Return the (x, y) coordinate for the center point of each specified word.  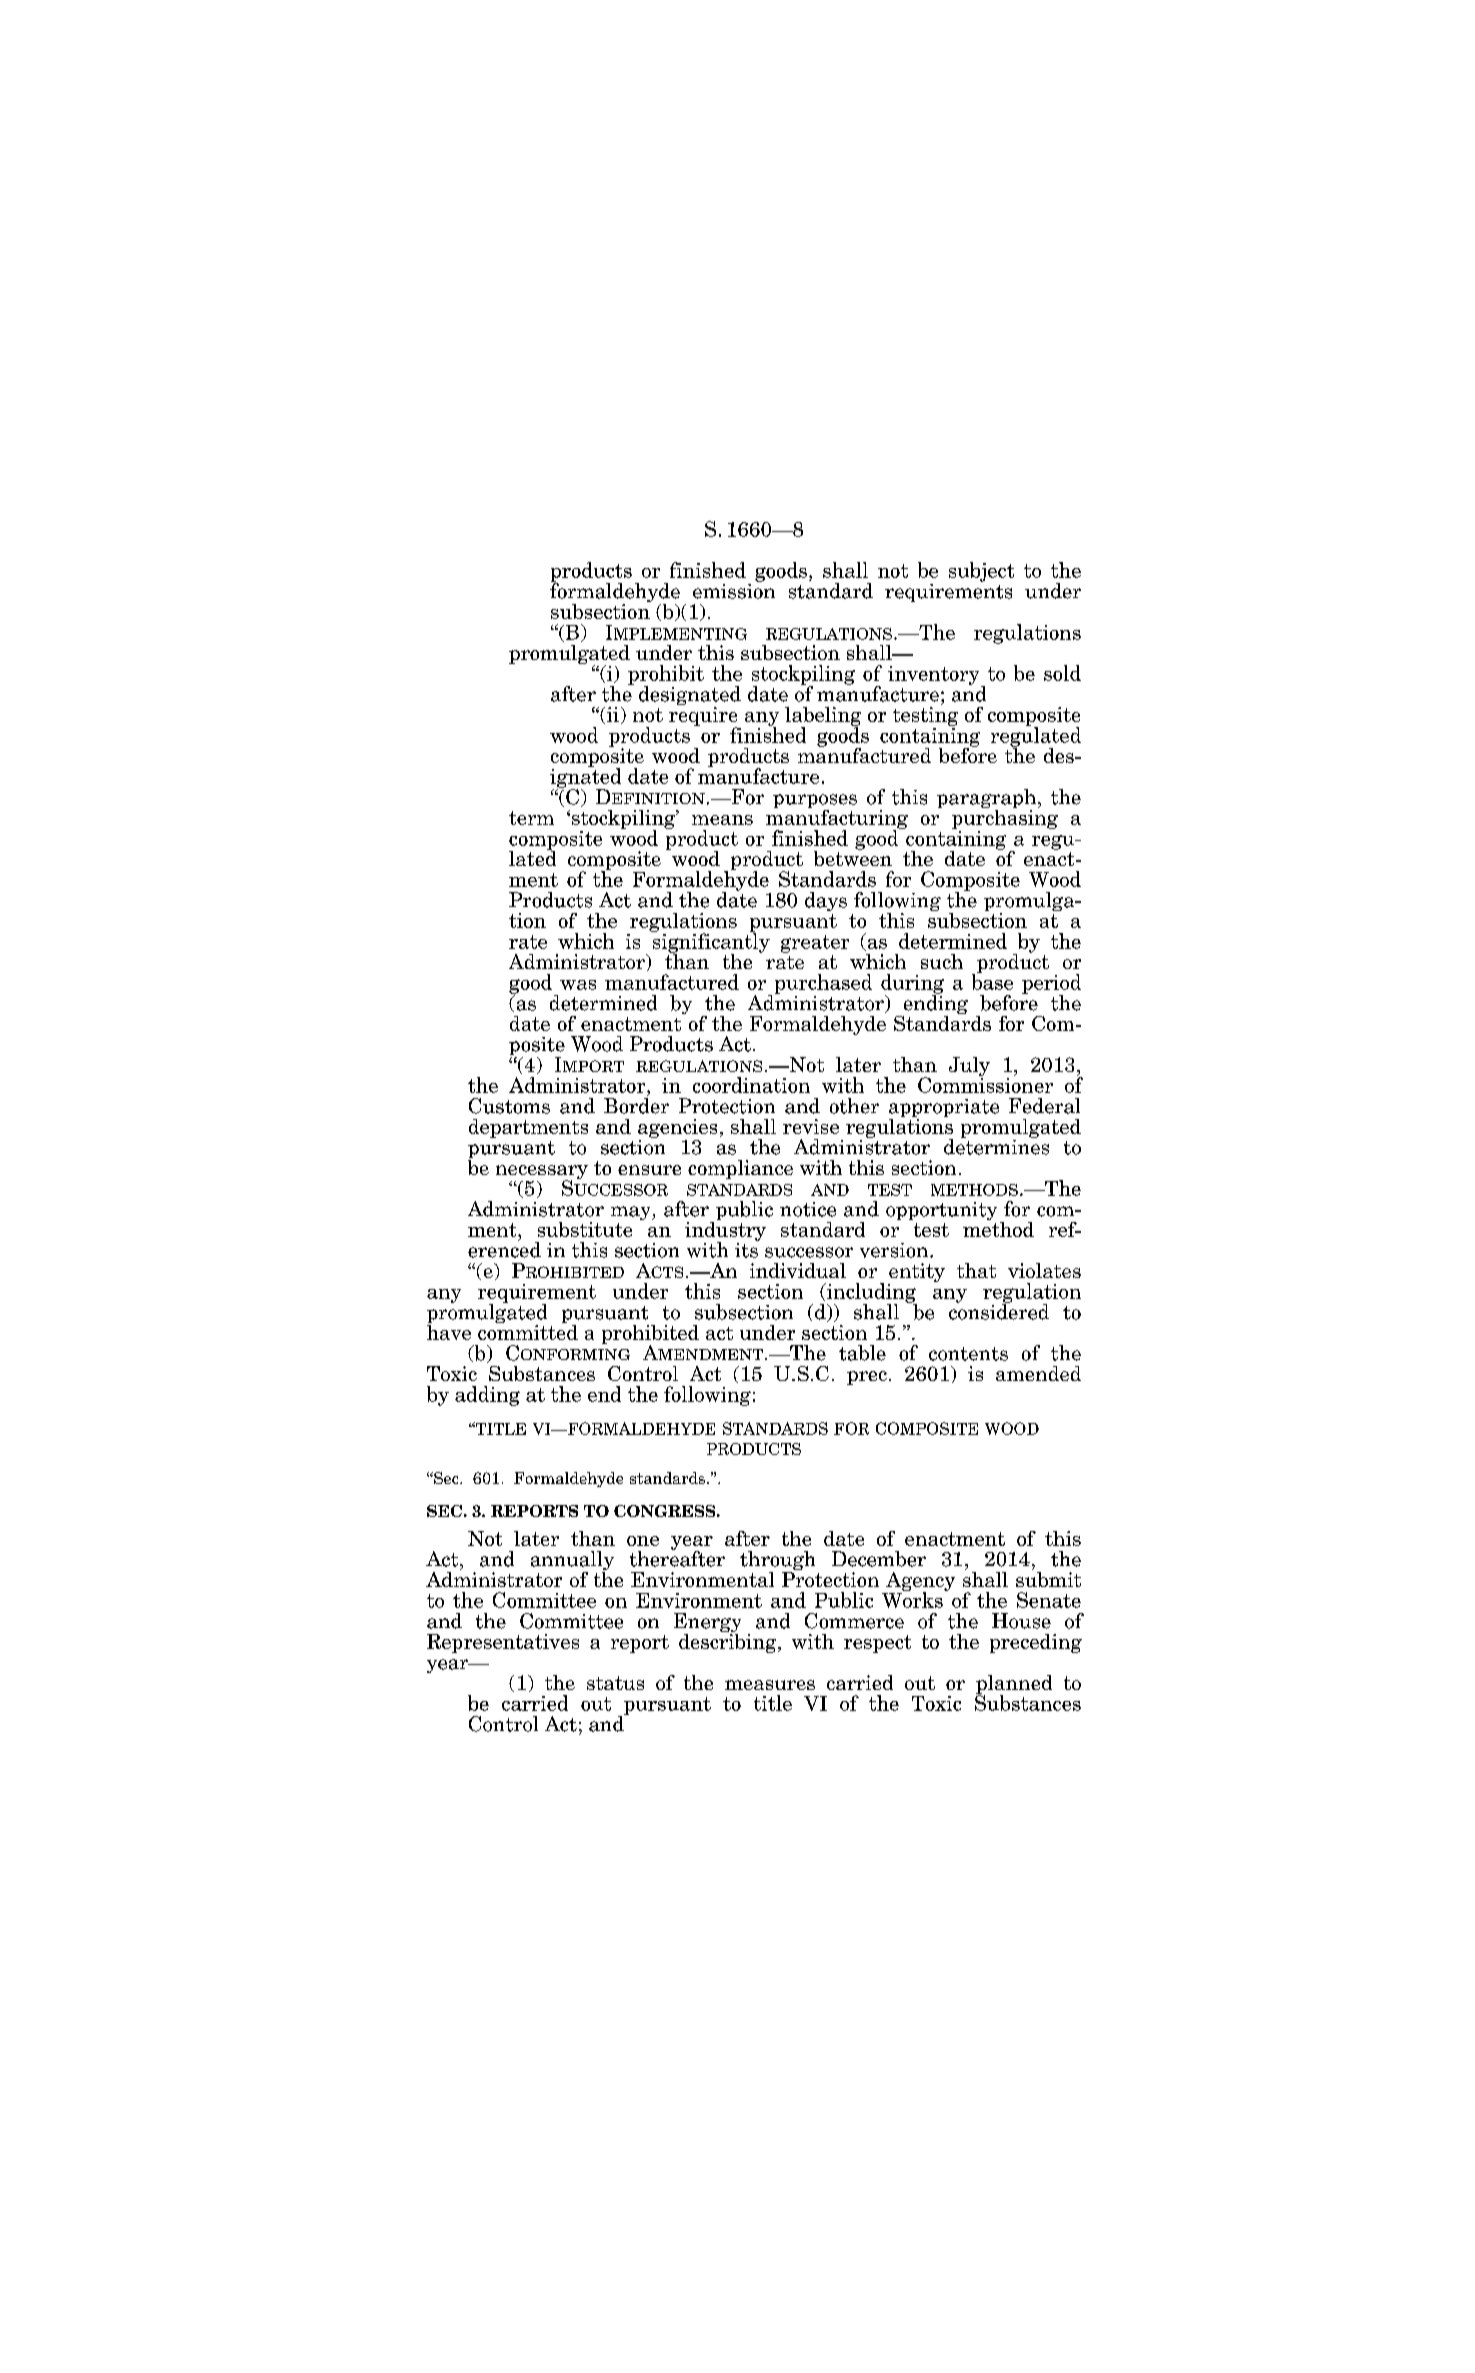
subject (981, 572)
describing (729, 1642)
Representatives (503, 1643)
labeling (823, 717)
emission (734, 590)
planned (1014, 1686)
